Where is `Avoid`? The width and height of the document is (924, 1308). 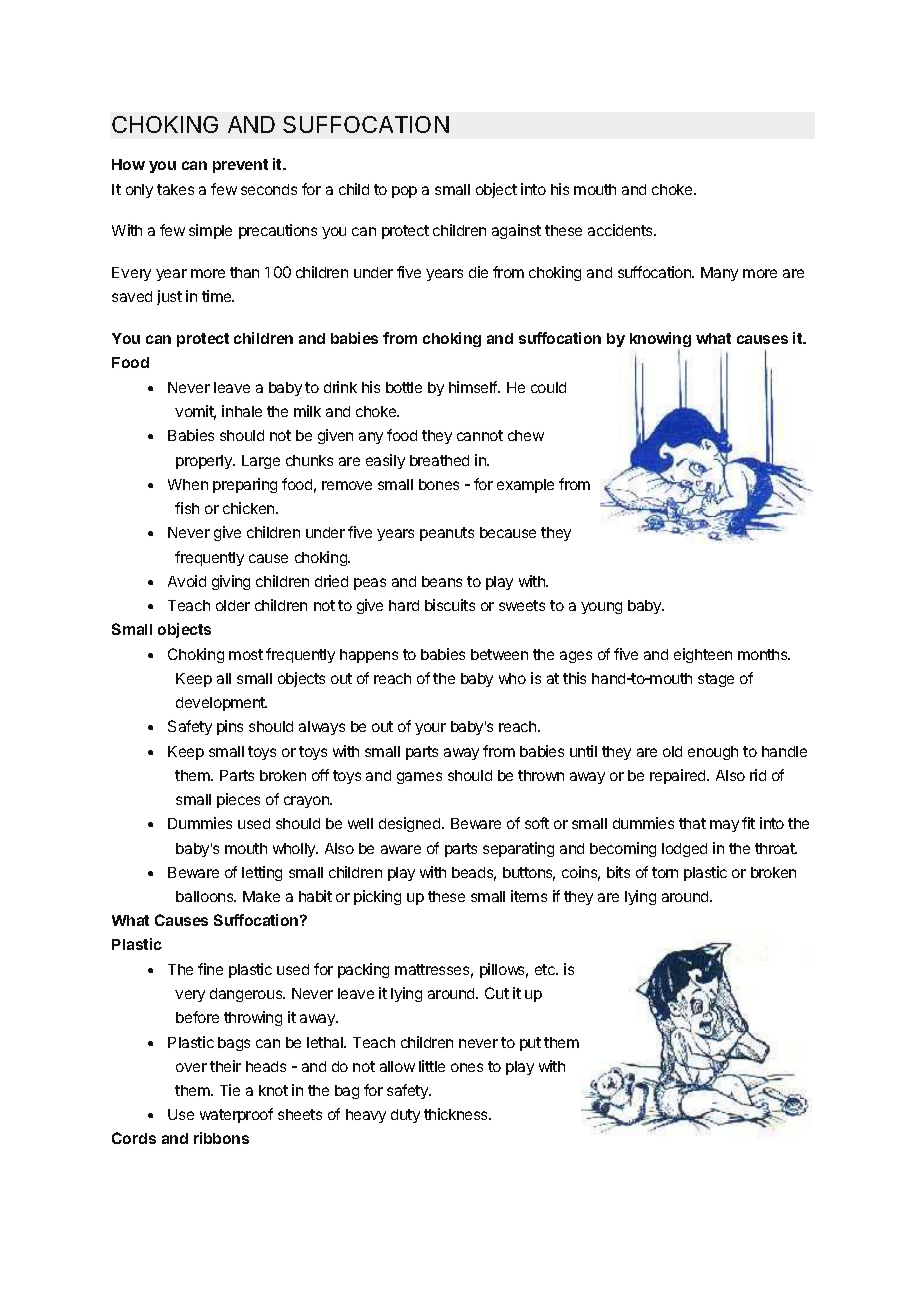
Avoid is located at coordinates (187, 581).
